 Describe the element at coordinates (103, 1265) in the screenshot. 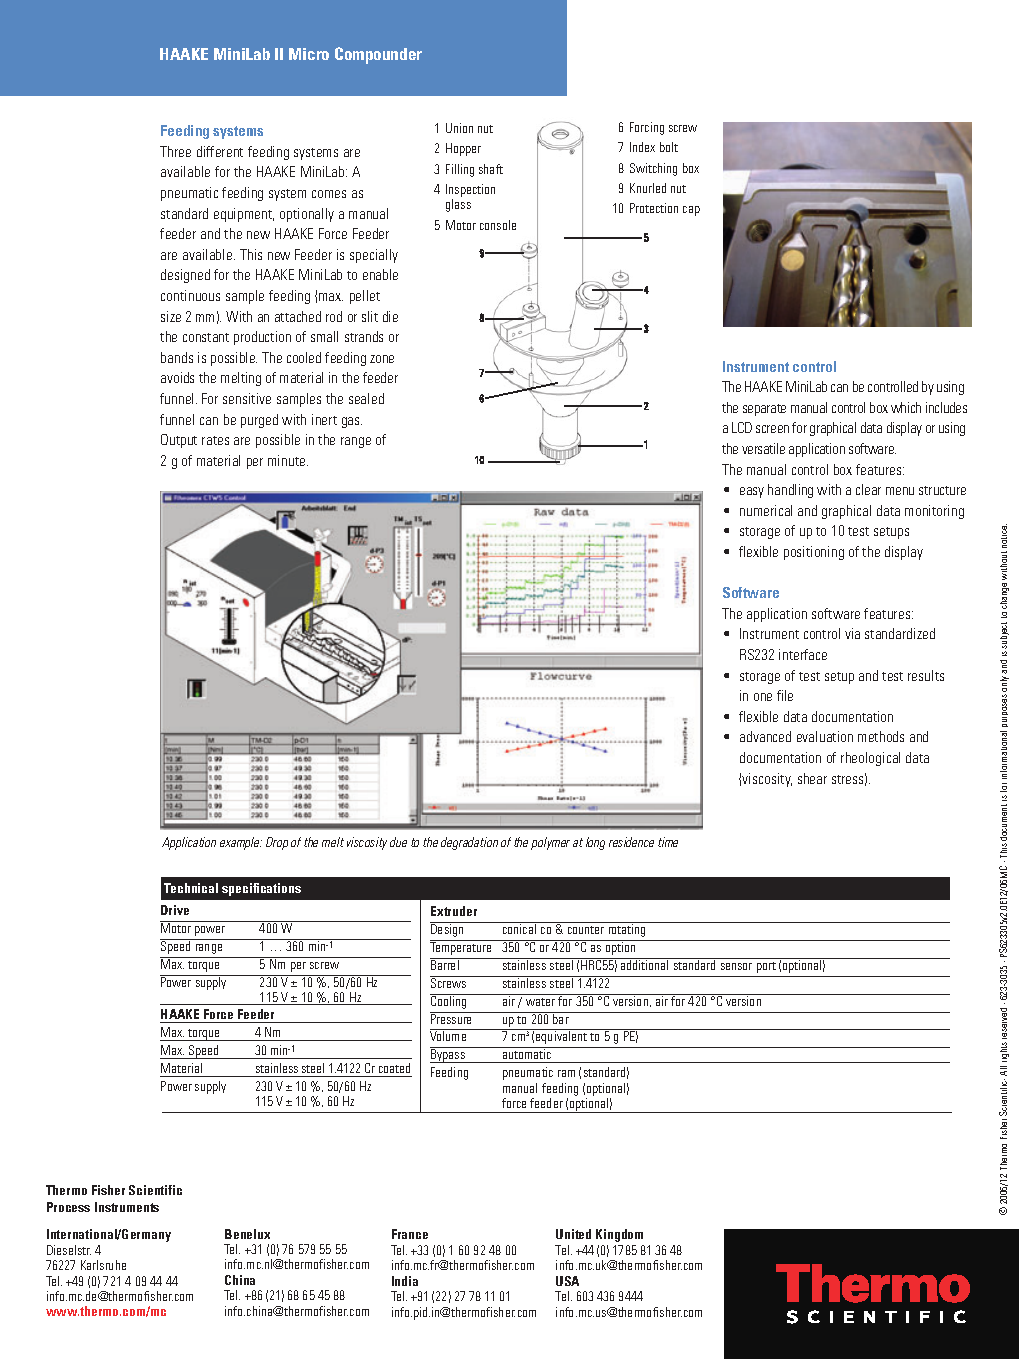

I see `Karlsruhe` at that location.
